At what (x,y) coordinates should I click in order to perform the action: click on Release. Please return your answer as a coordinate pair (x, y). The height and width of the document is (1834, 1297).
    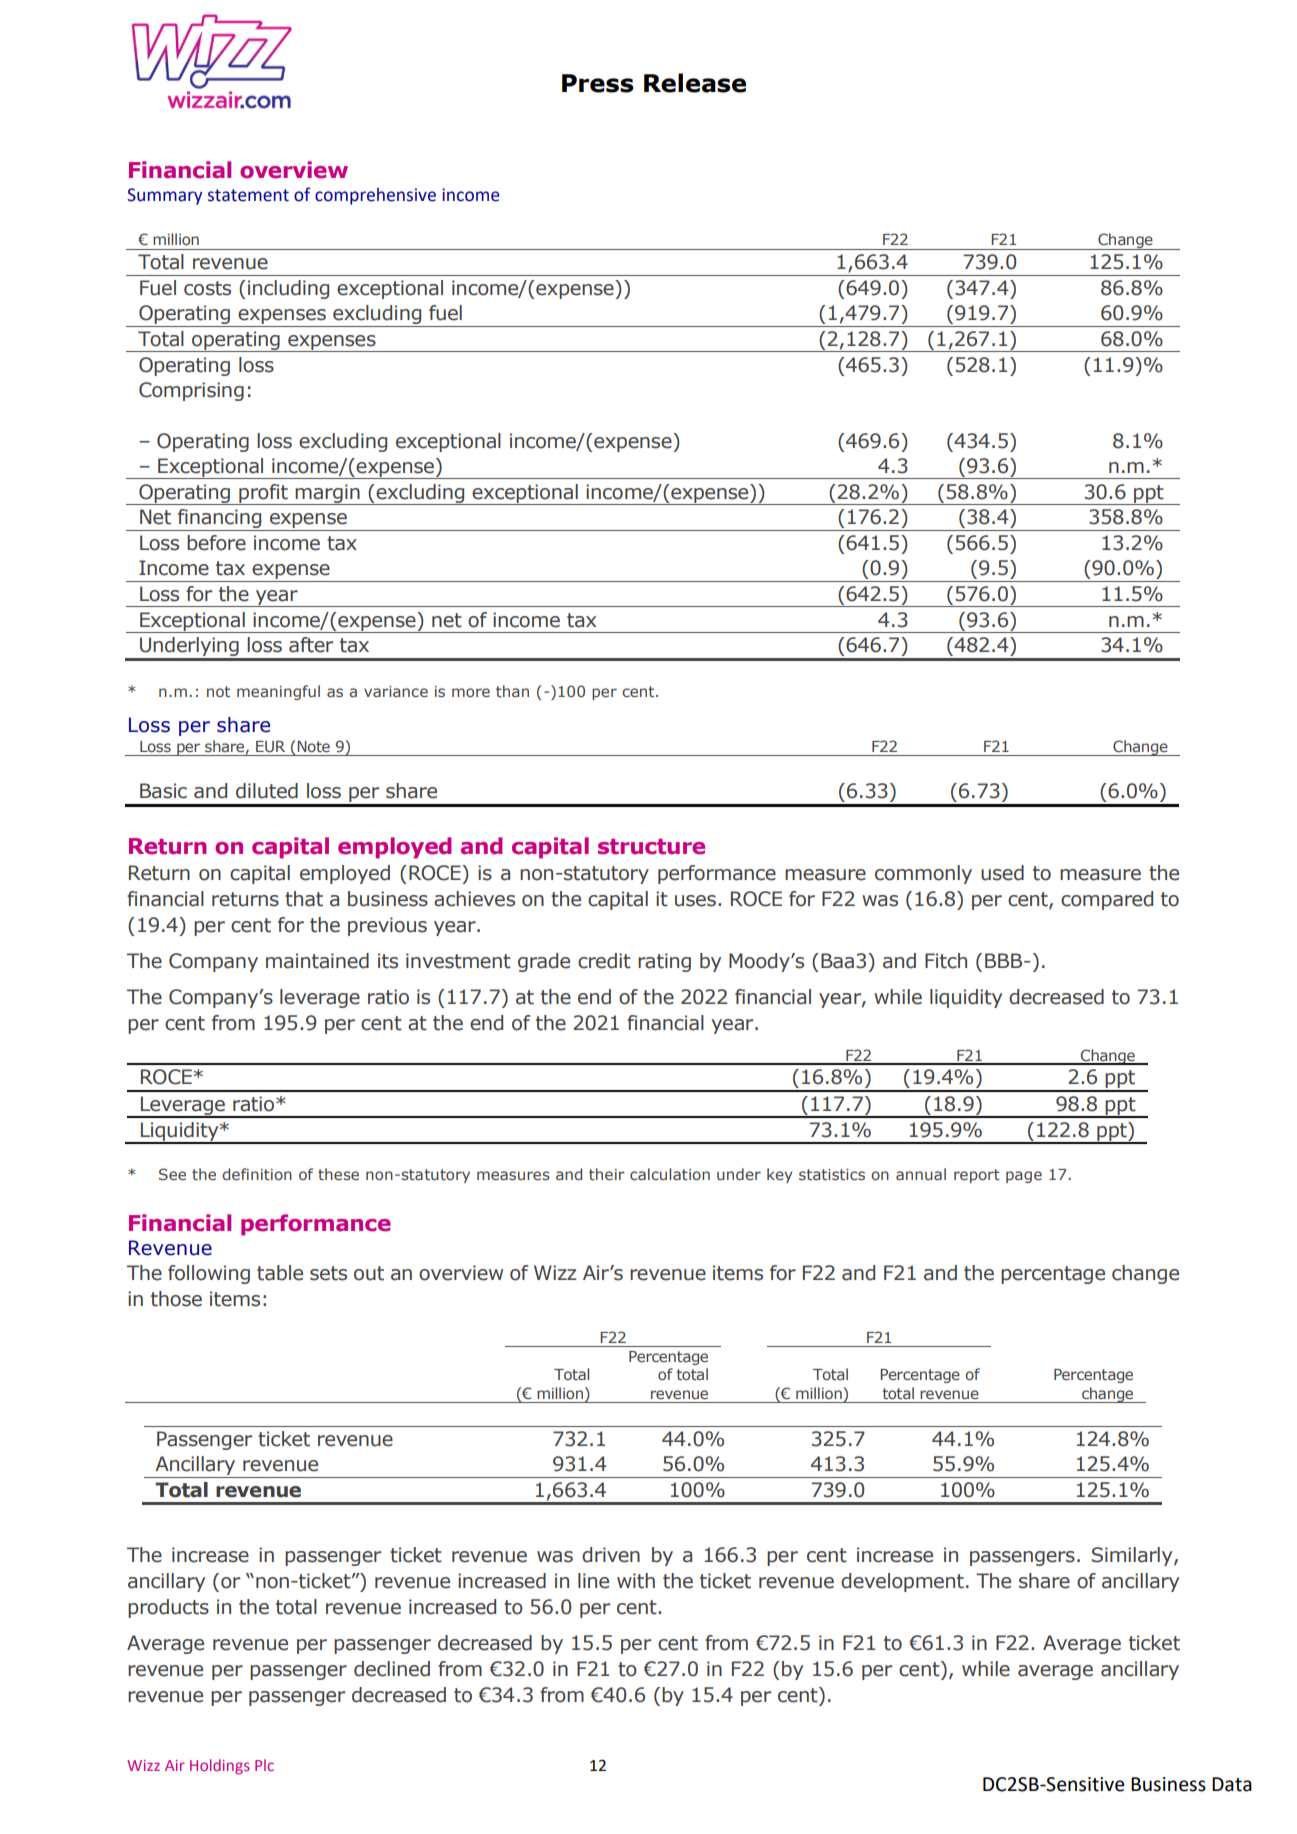
    Looking at the image, I should click on (695, 83).
